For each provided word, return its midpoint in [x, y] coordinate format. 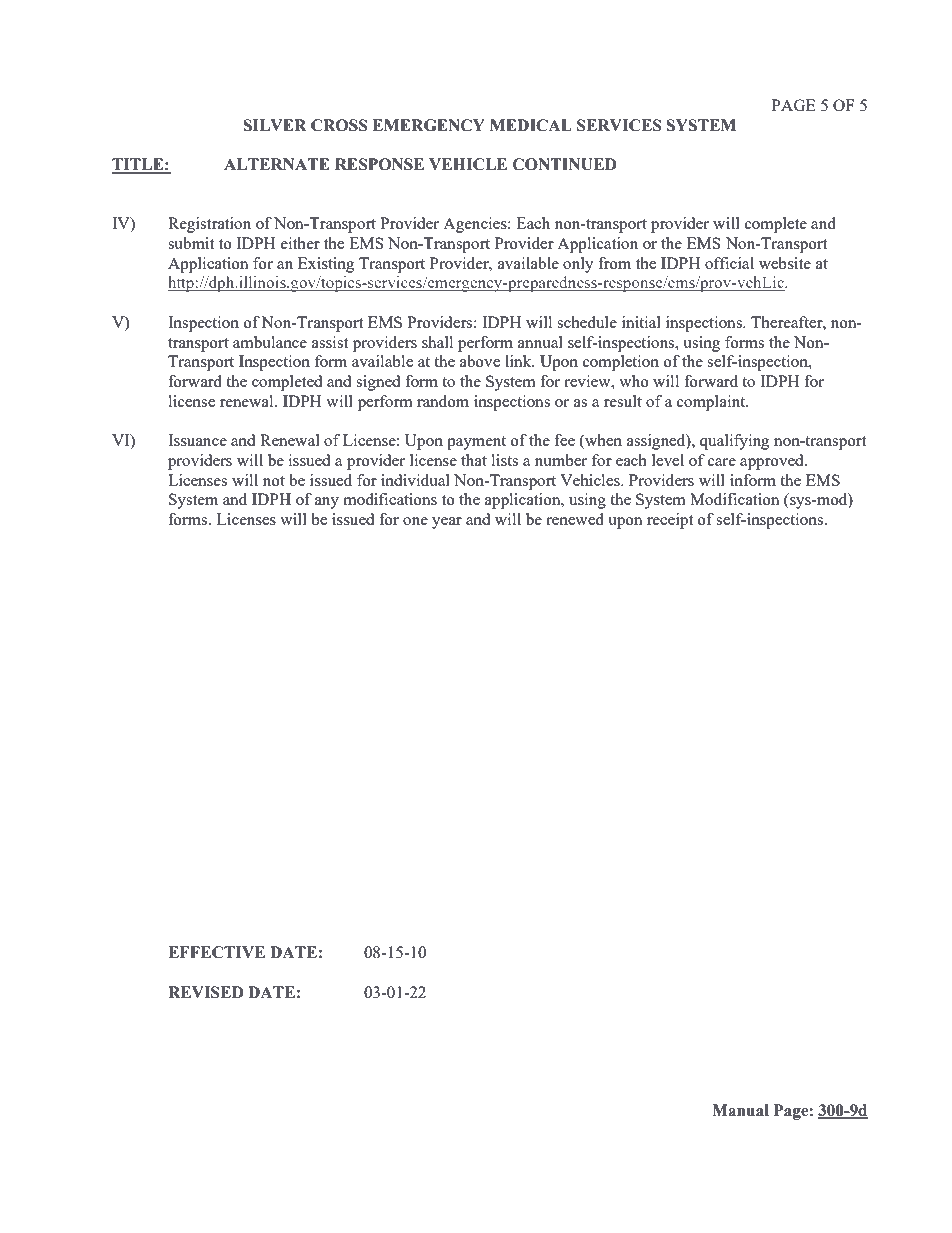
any [327, 503]
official [729, 263]
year [447, 523]
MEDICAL [531, 125]
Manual [740, 1110]
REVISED [206, 992]
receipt [670, 521]
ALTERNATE [276, 164]
